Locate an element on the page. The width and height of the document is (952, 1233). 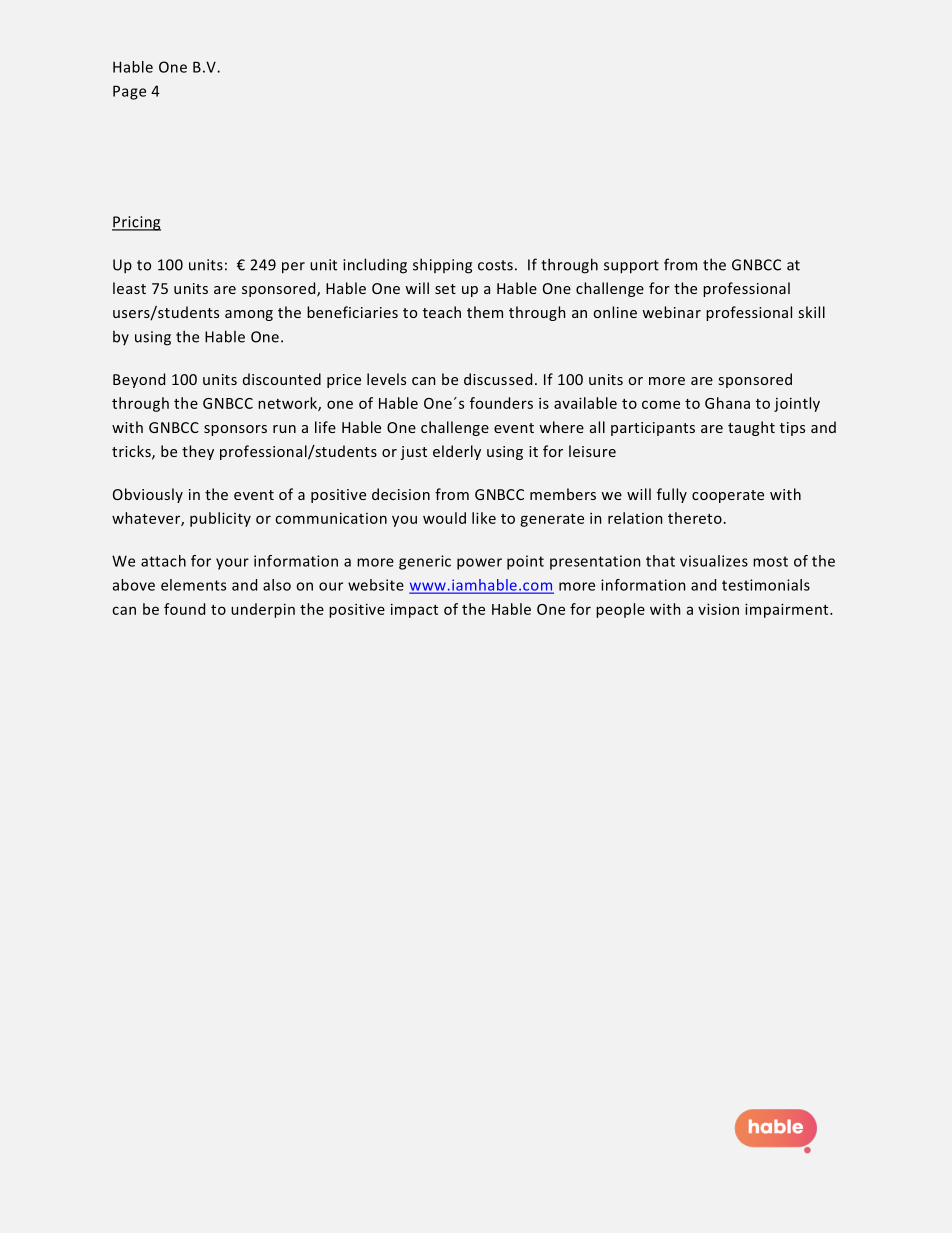
vision is located at coordinates (718, 609).
